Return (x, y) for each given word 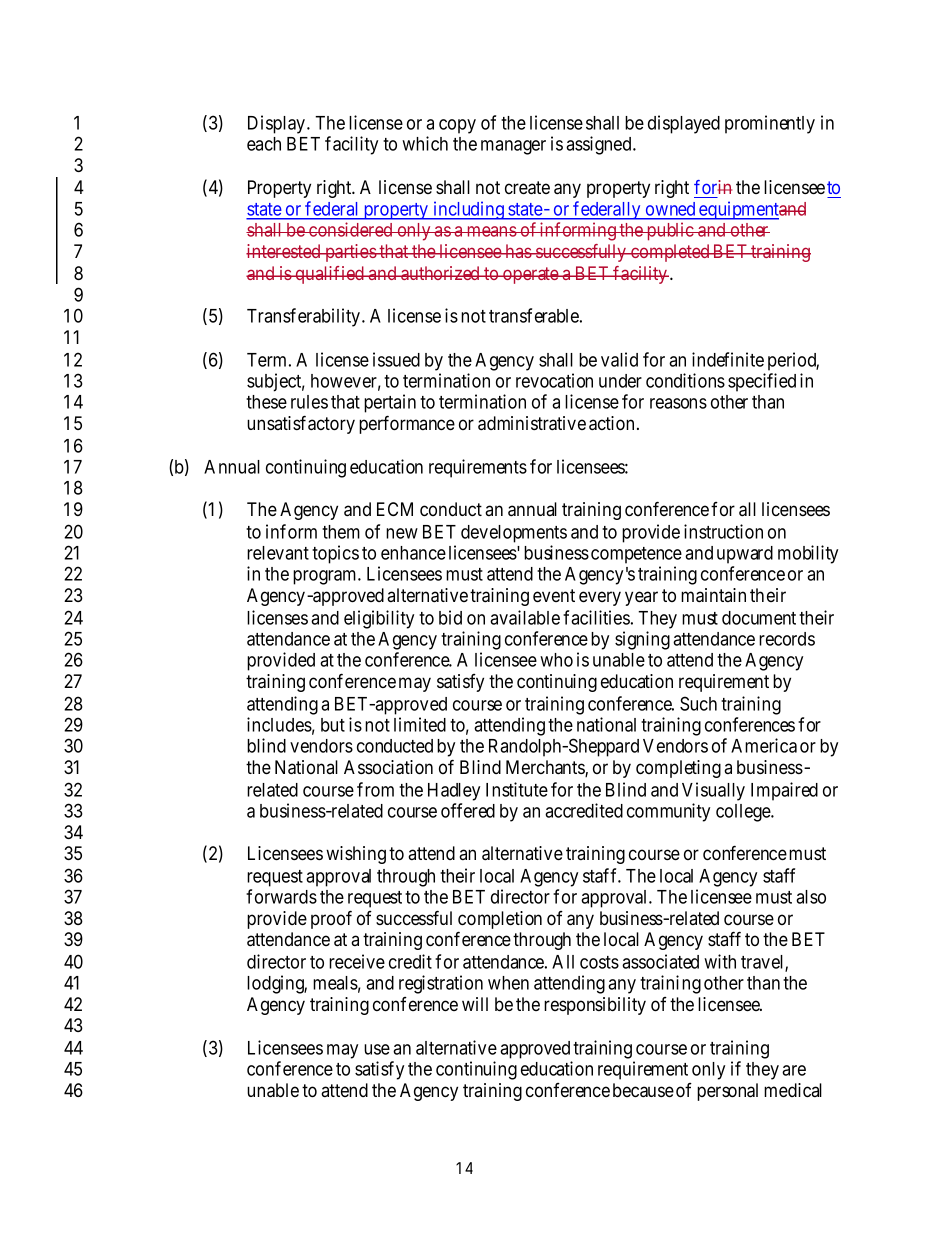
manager (513, 147)
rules (309, 402)
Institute (517, 789)
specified (762, 382)
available (525, 617)
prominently (770, 124)
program (326, 577)
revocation (554, 380)
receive (357, 961)
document (759, 618)
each (264, 144)
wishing (356, 855)
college (744, 813)
